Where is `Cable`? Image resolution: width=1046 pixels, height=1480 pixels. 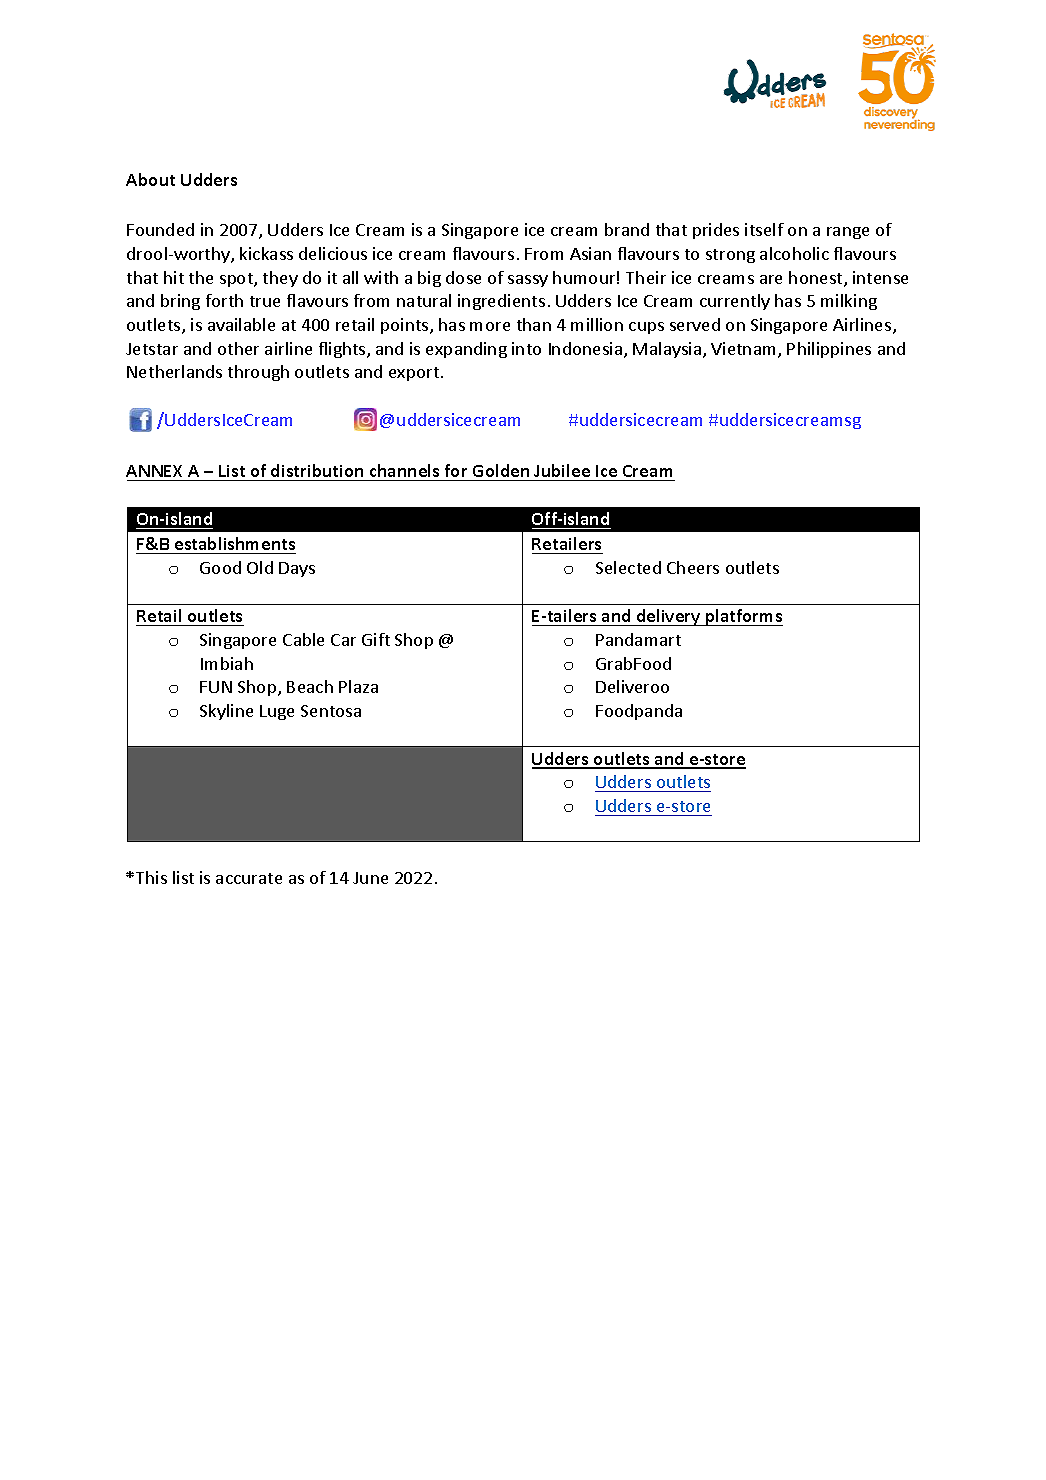 Cable is located at coordinates (303, 639).
